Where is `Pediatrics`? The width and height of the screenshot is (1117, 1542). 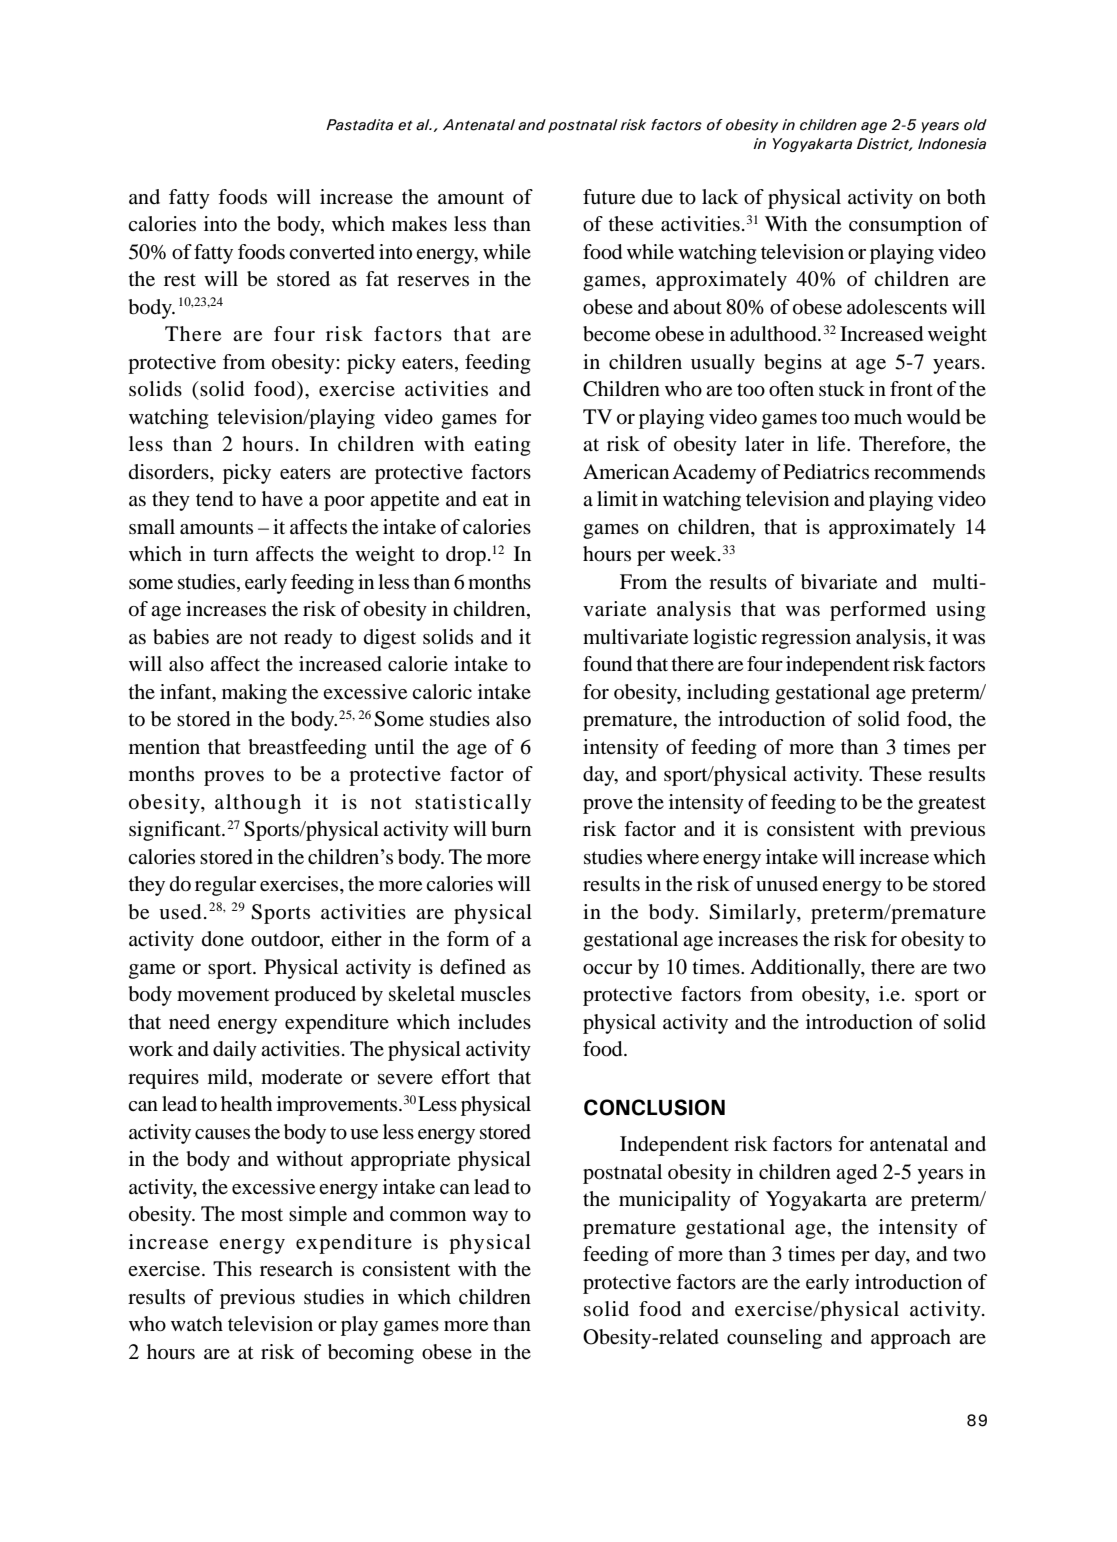
Pediatrics is located at coordinates (826, 472).
